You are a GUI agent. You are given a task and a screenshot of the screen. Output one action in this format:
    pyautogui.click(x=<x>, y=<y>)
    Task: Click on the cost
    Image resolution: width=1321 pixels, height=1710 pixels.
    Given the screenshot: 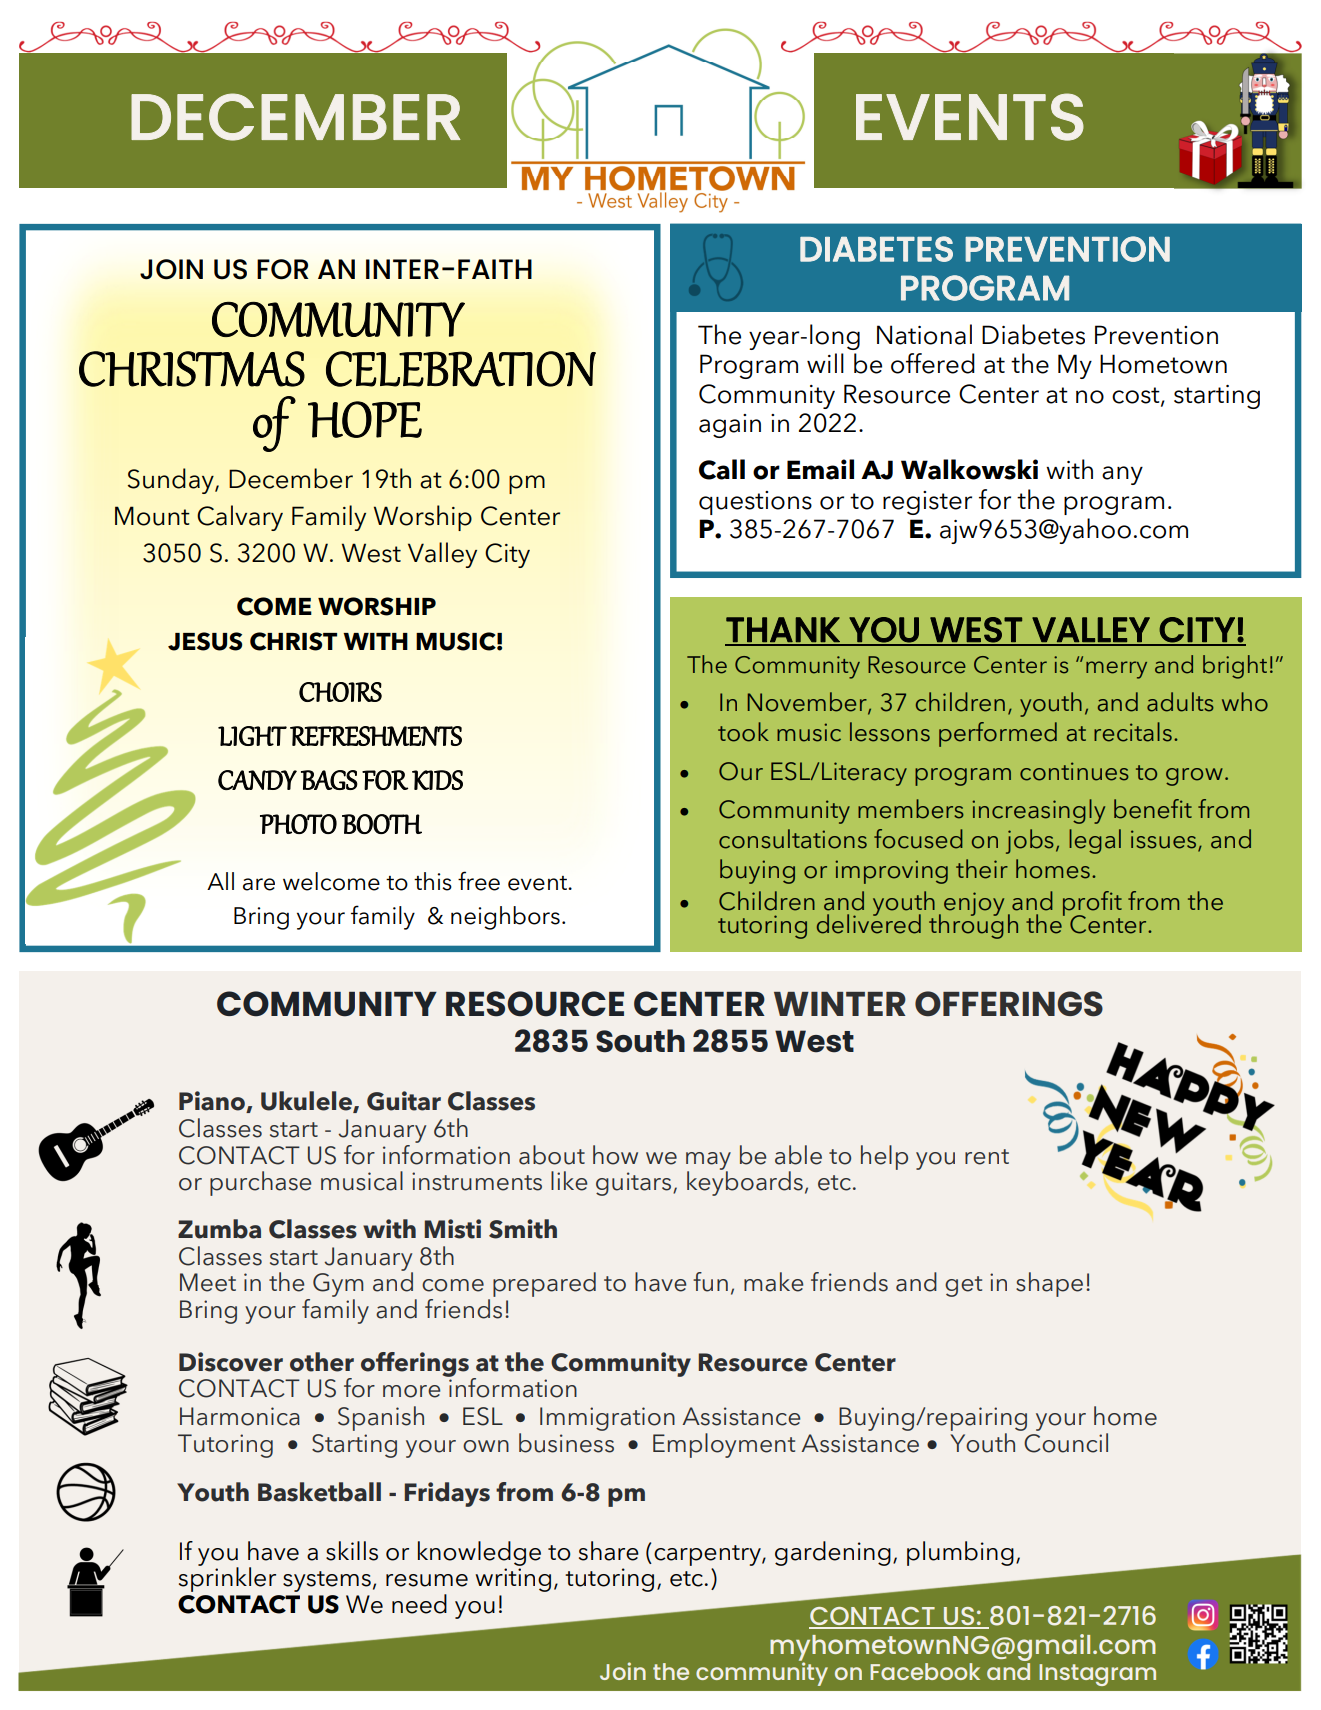 What is the action you would take?
    pyautogui.click(x=1137, y=396)
